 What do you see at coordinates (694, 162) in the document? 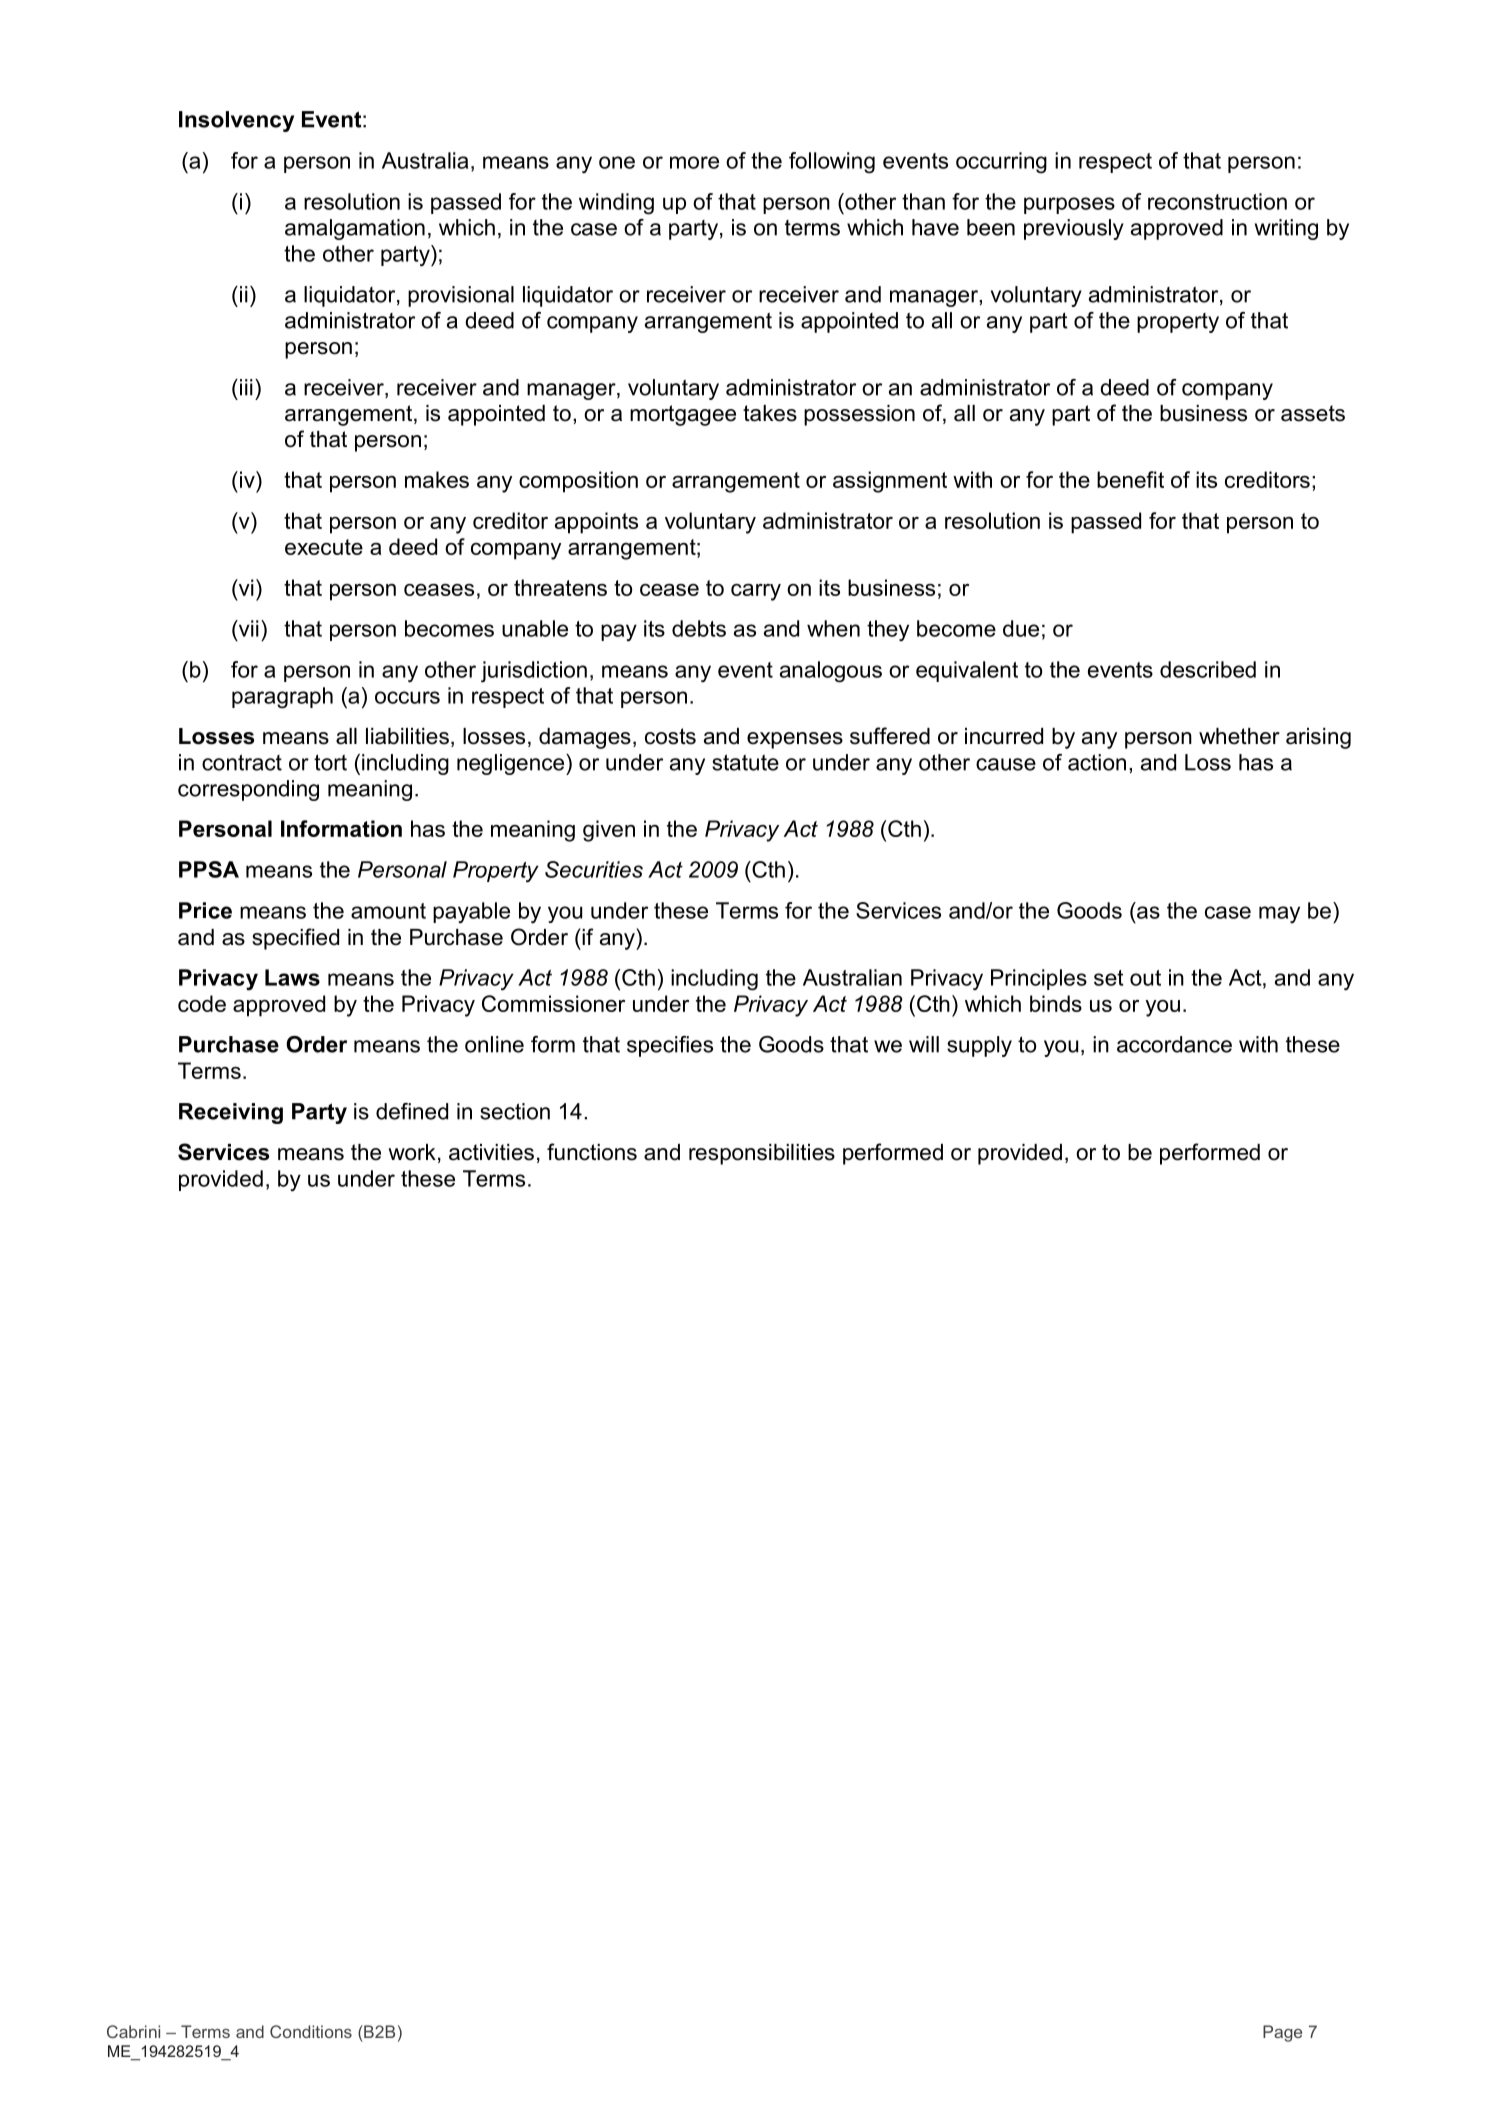
I see `more` at bounding box center [694, 162].
